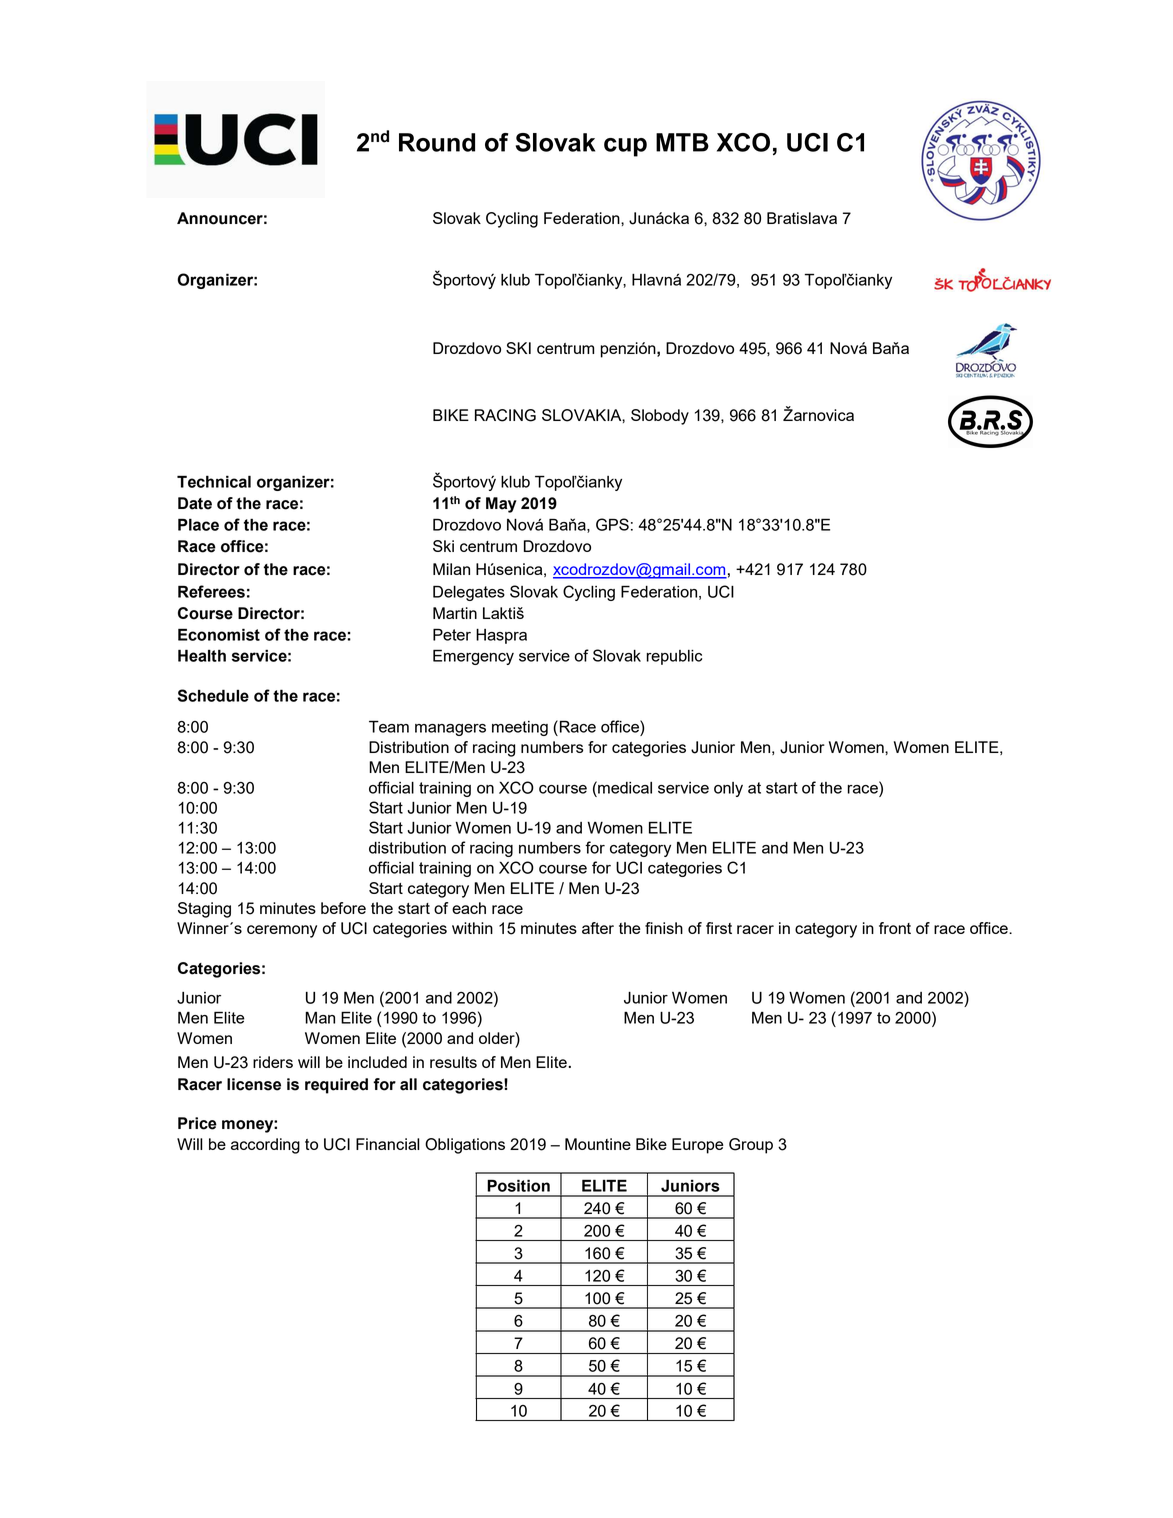 The height and width of the screenshot is (1518, 1173). Describe the element at coordinates (265, 1146) in the screenshot. I see `according` at that location.
